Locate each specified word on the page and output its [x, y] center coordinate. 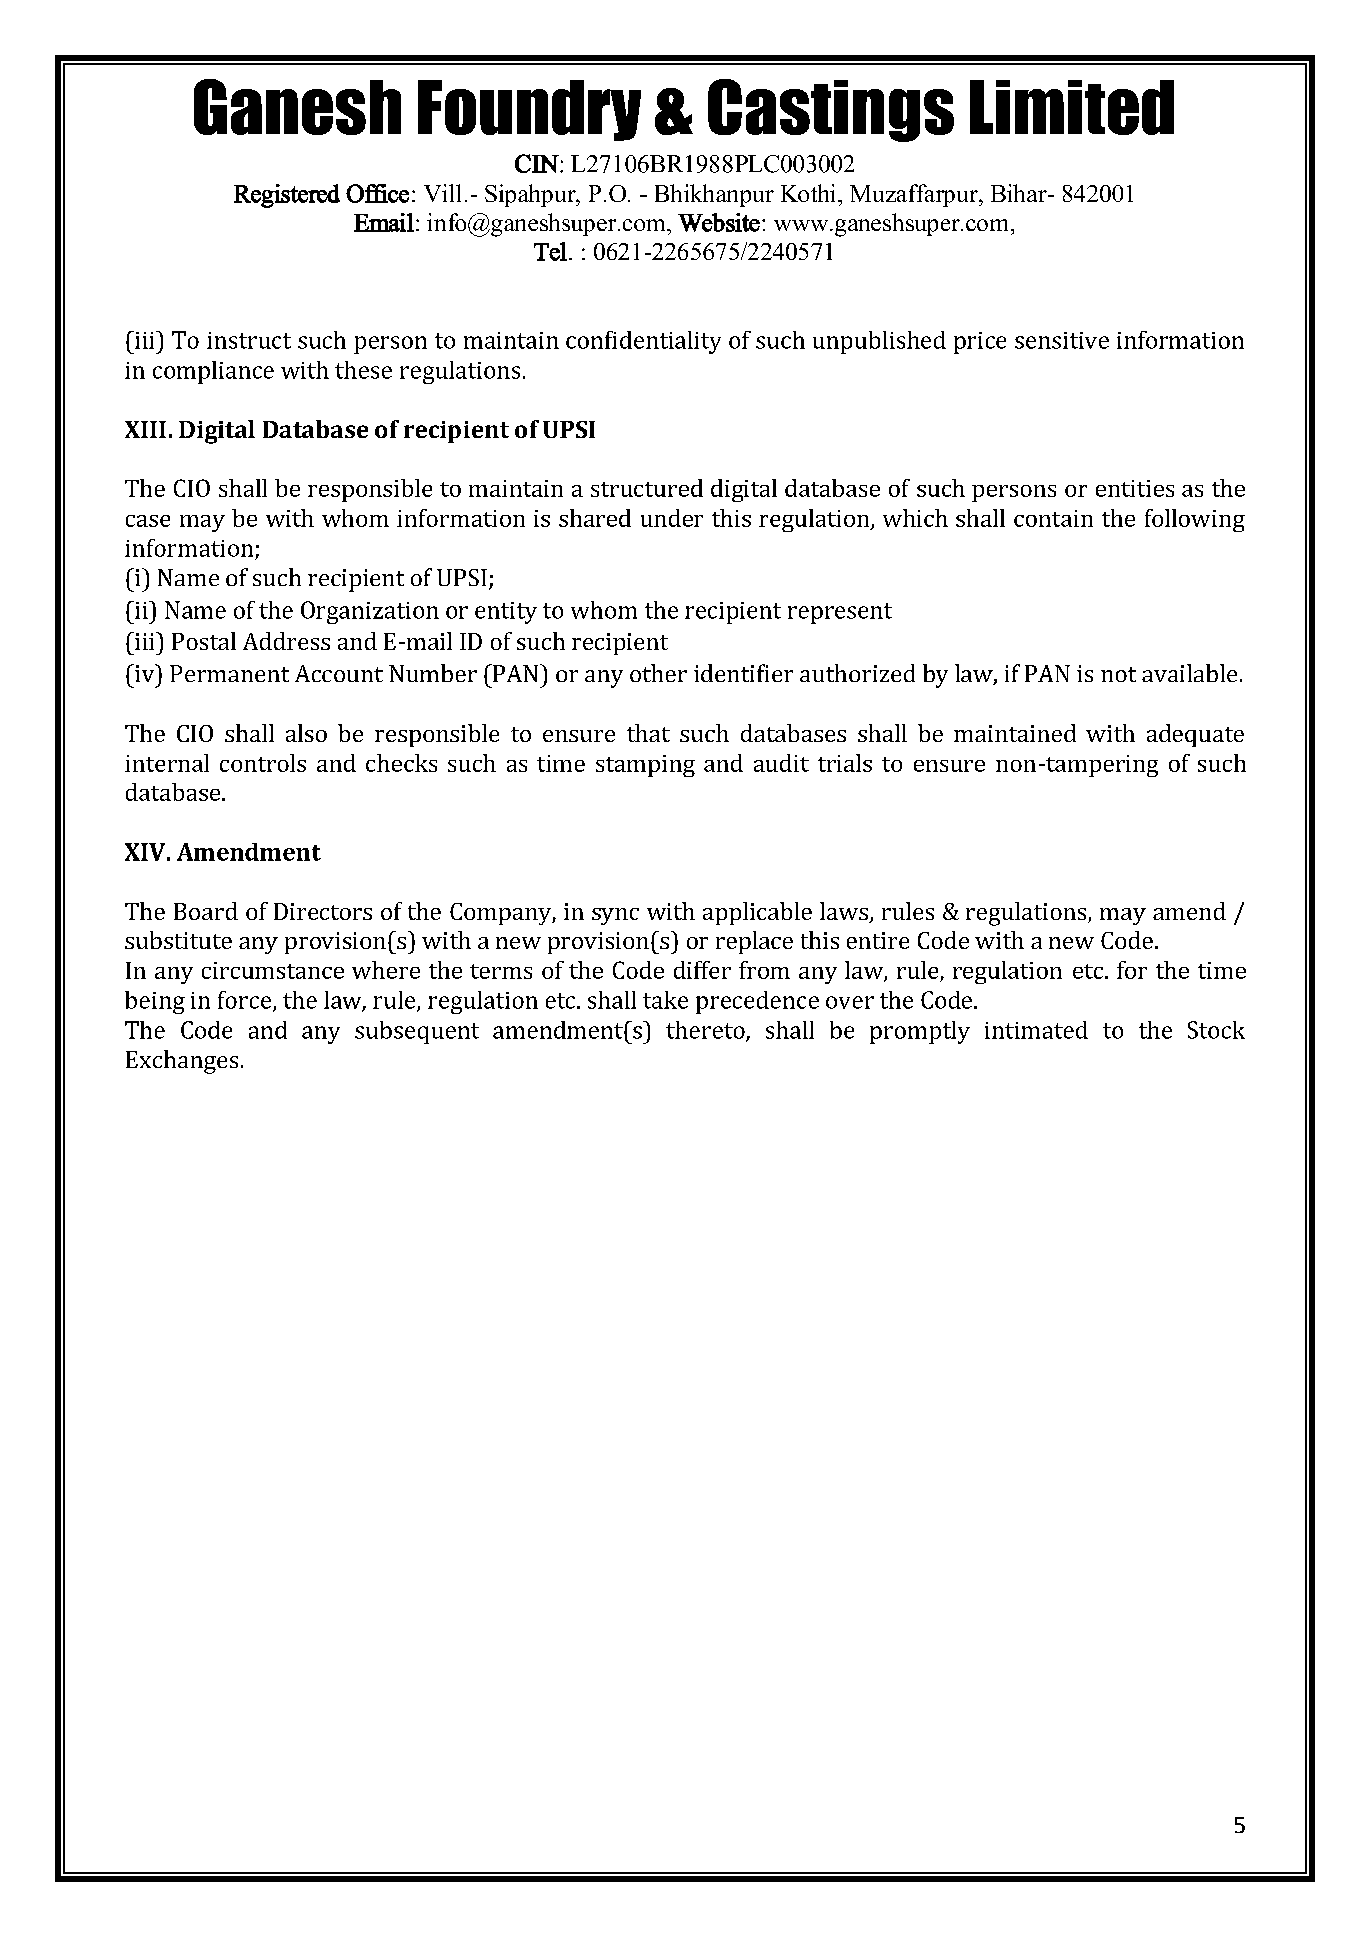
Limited [1072, 107]
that [648, 733]
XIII [145, 429]
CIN [538, 163]
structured [647, 488]
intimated [1036, 1030]
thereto [706, 1031]
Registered [287, 196]
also [306, 733]
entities [1135, 488]
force [246, 1001]
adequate [1195, 735]
